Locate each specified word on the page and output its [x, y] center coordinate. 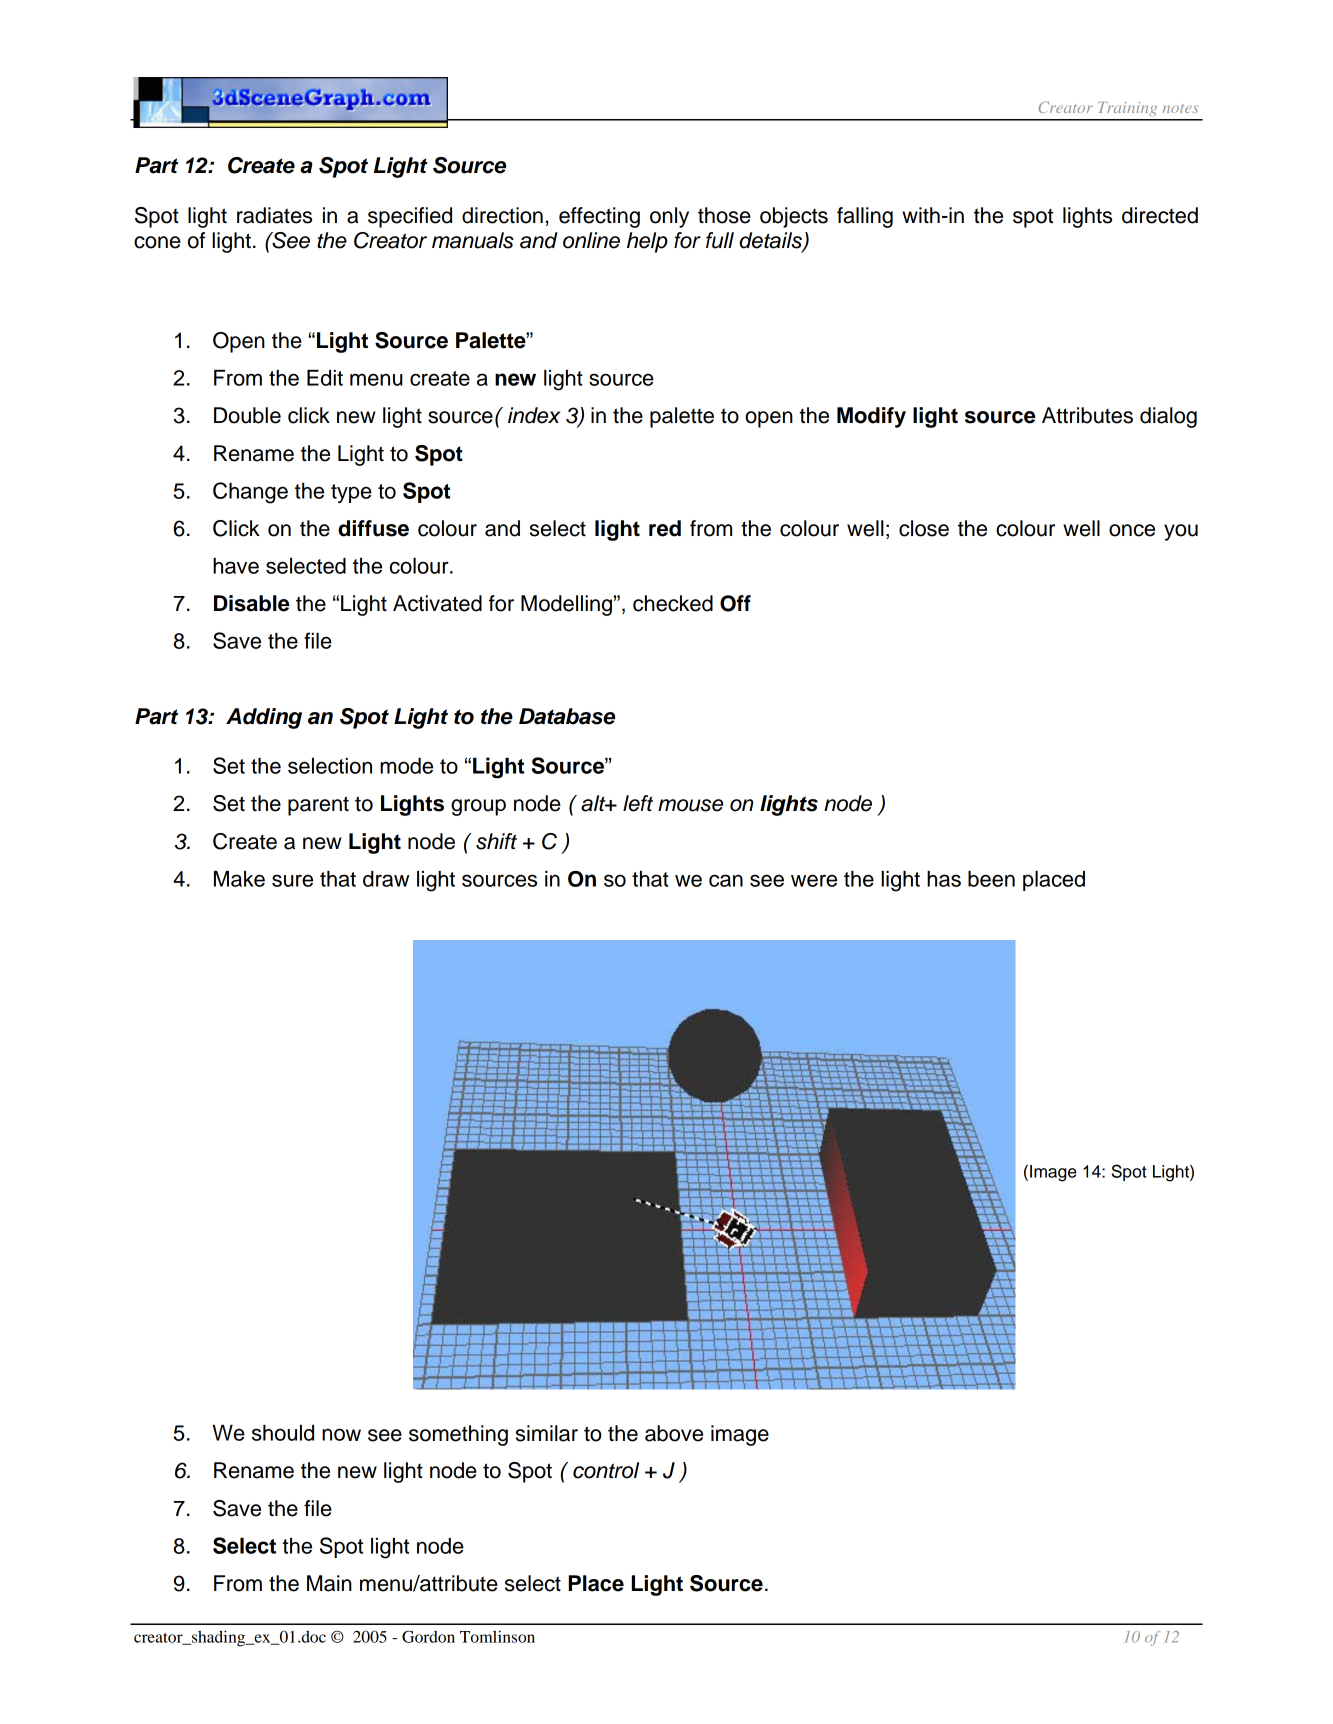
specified [410, 217]
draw [386, 879]
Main [329, 1583]
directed [1160, 215]
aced [1062, 879]
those [724, 215]
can [726, 880]
